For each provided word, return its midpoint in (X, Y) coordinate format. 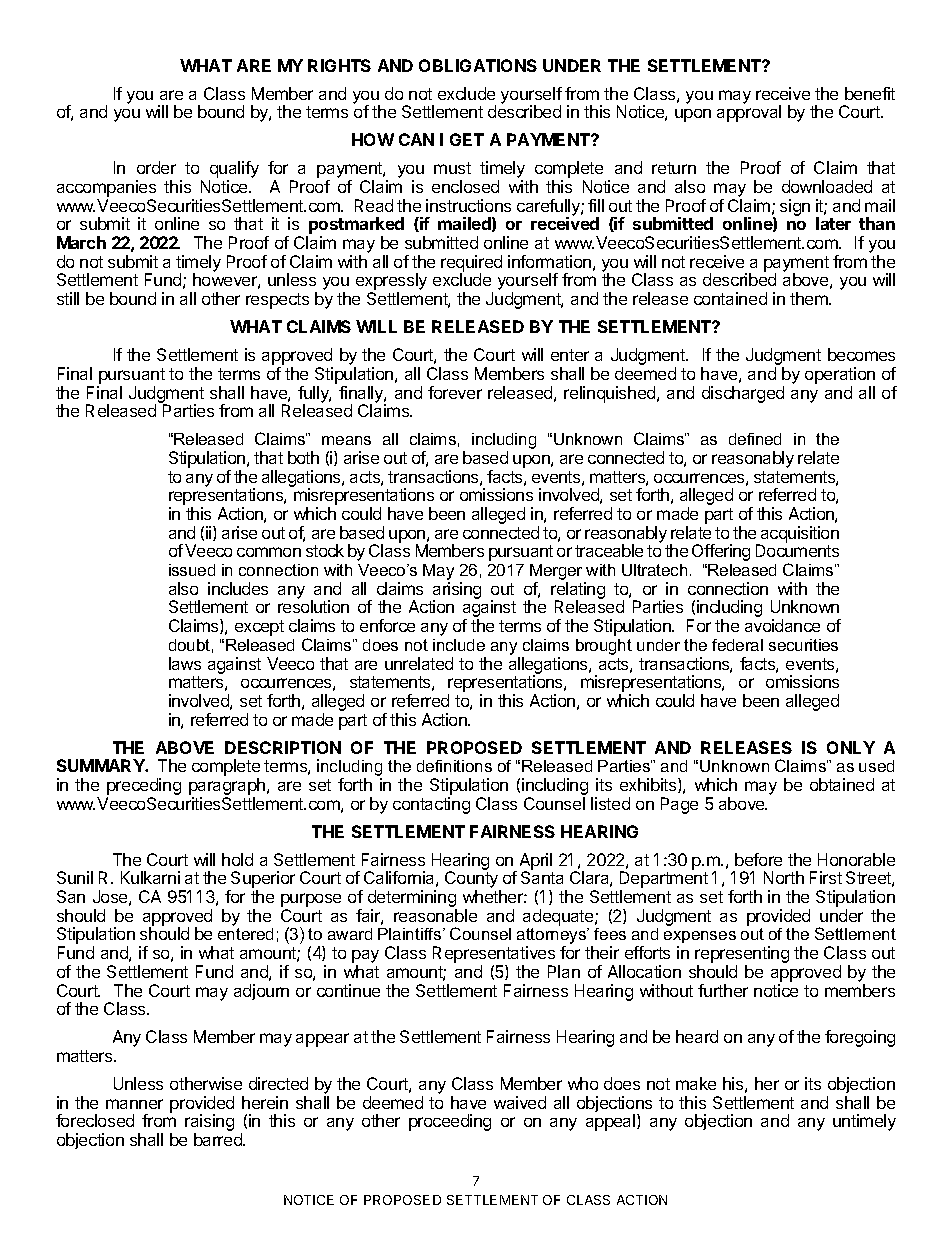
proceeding (450, 1122)
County (473, 881)
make (696, 1083)
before (758, 859)
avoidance (782, 625)
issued (192, 570)
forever (455, 392)
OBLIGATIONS (478, 65)
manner (134, 1104)
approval (749, 113)
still (68, 298)
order (156, 167)
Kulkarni (150, 877)
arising (457, 592)
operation (840, 375)
